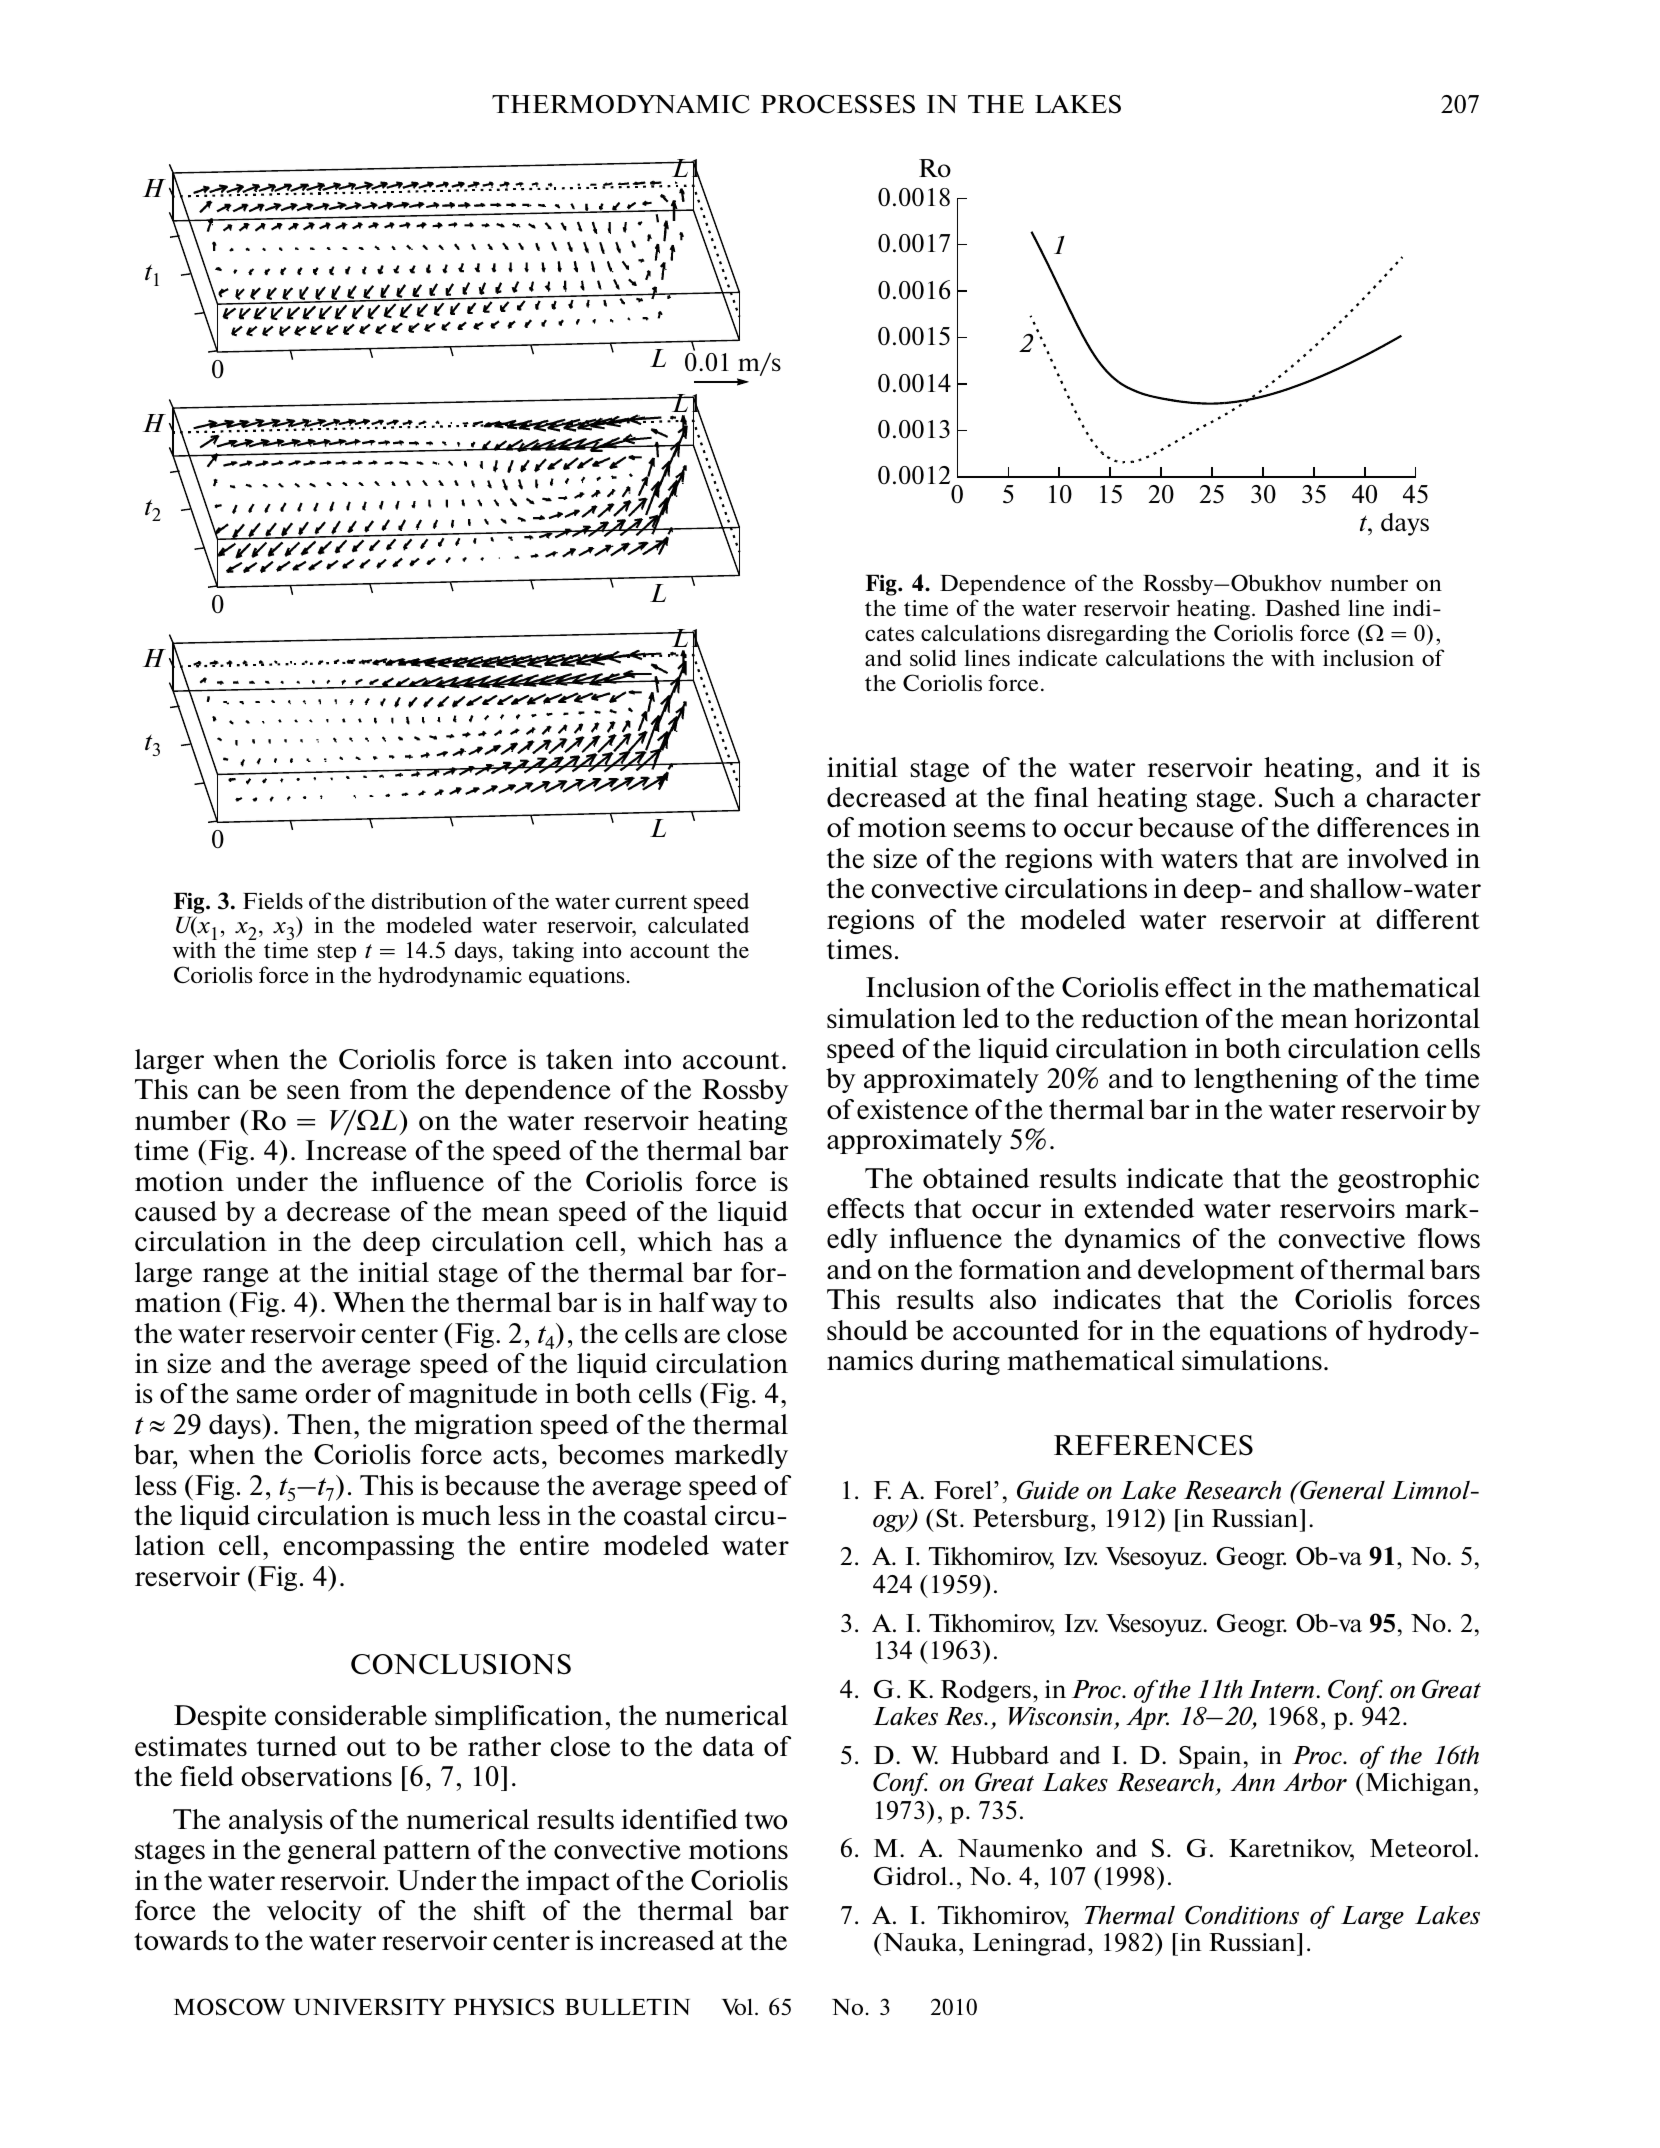  Describe the element at coordinates (236, 1277) in the screenshot. I see `range` at that location.
